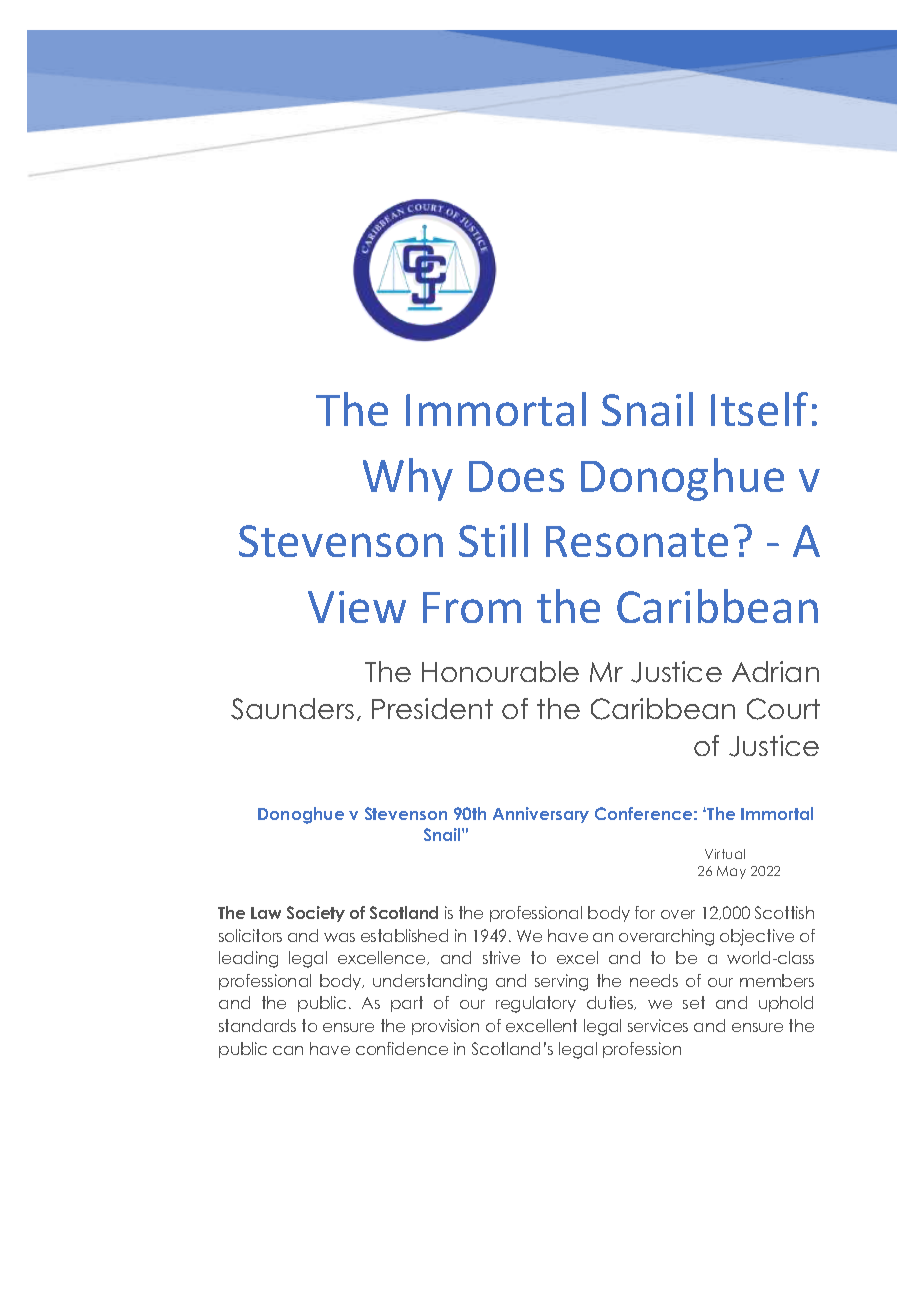  Describe the element at coordinates (541, 815) in the image. I see `Anniversary` at that location.
